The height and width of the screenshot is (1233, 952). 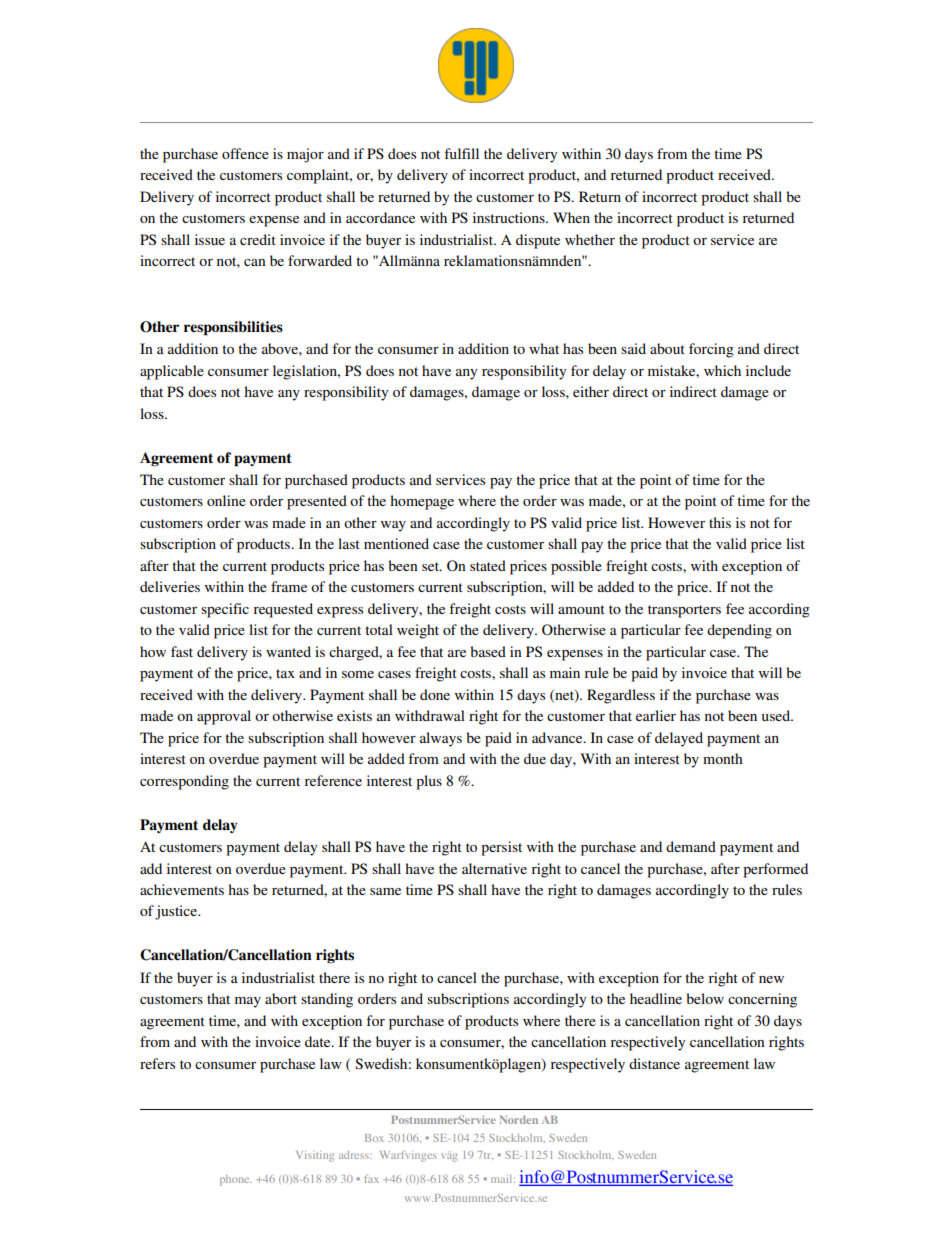 What do you see at coordinates (461, 153) in the screenshot?
I see `fulfill` at bounding box center [461, 153].
